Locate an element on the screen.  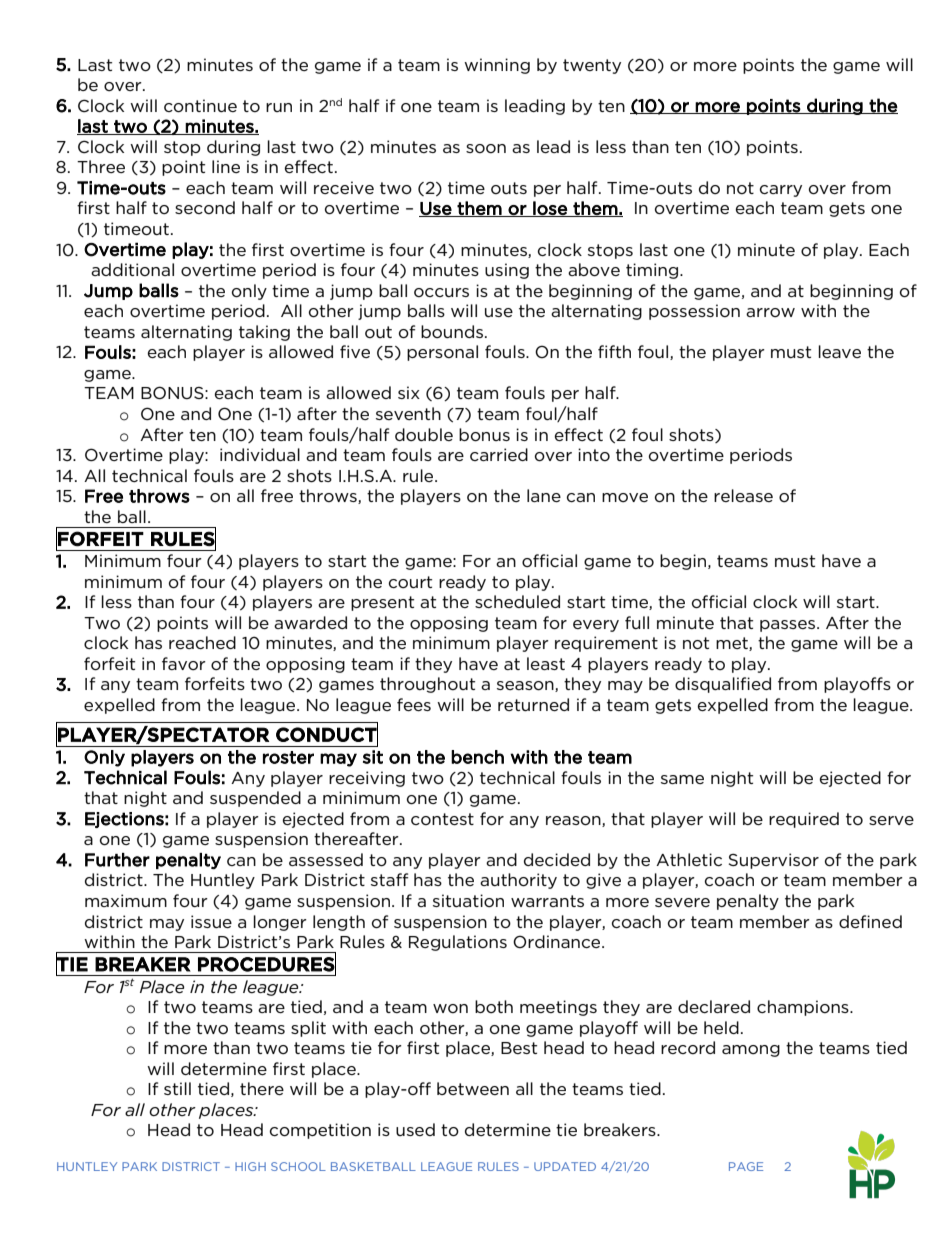
carried is located at coordinates (499, 454).
